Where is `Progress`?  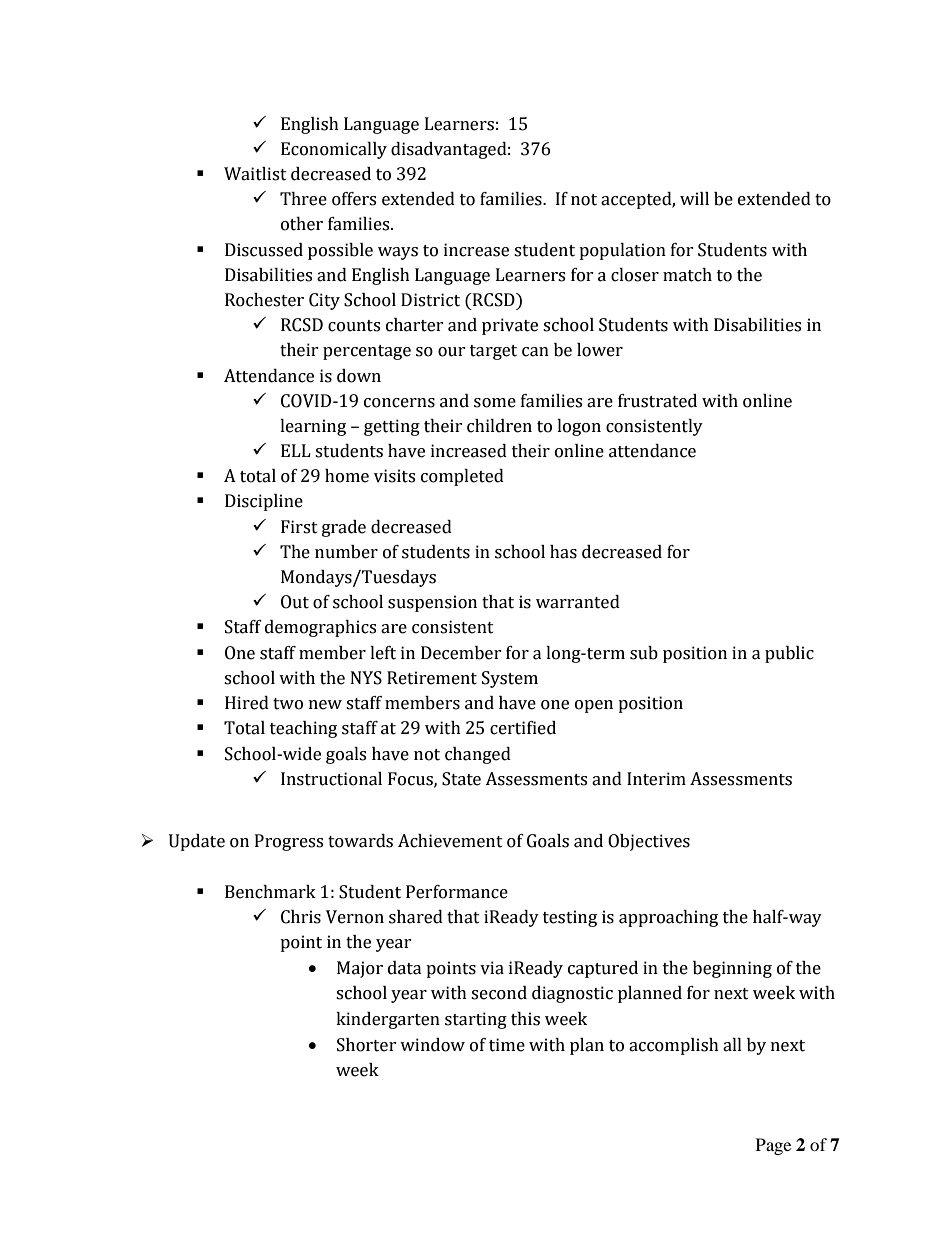 Progress is located at coordinates (289, 842).
